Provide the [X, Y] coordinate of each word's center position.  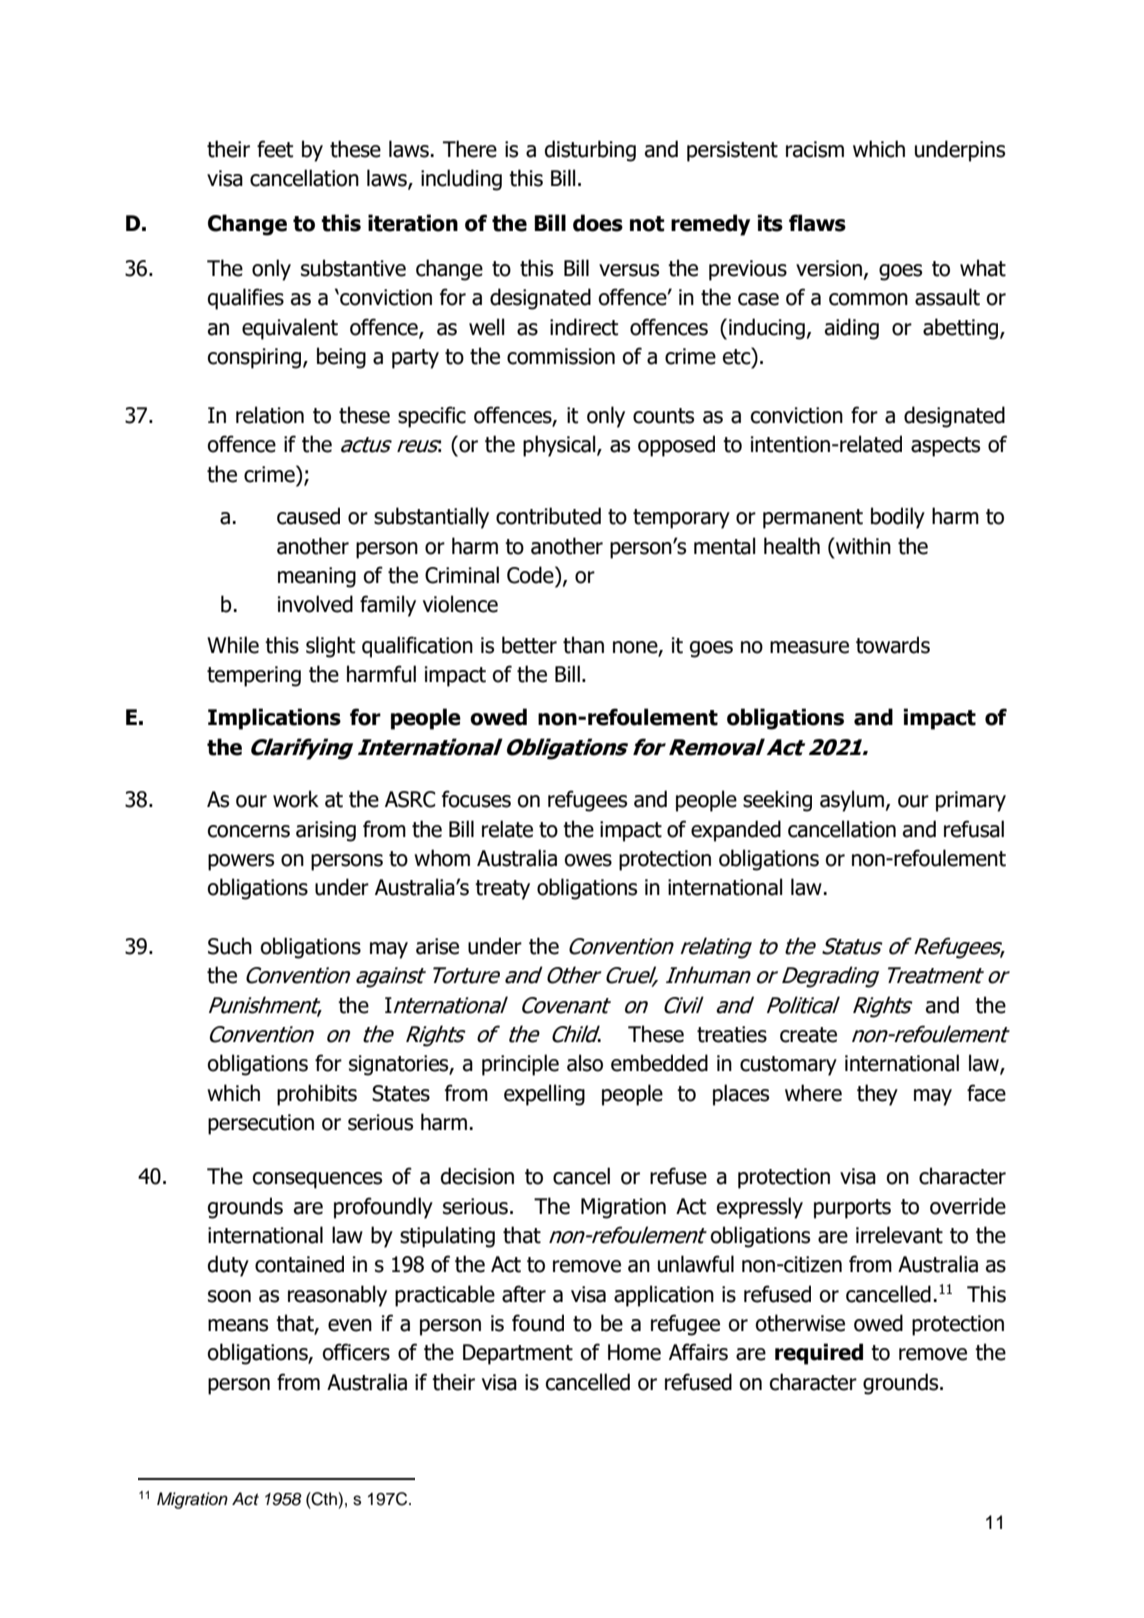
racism [815, 149]
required [819, 1354]
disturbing [590, 151]
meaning [317, 577]
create [808, 1035]
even [350, 1325]
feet [275, 149]
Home [634, 1352]
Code [531, 575]
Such [230, 946]
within [862, 546]
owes [588, 860]
